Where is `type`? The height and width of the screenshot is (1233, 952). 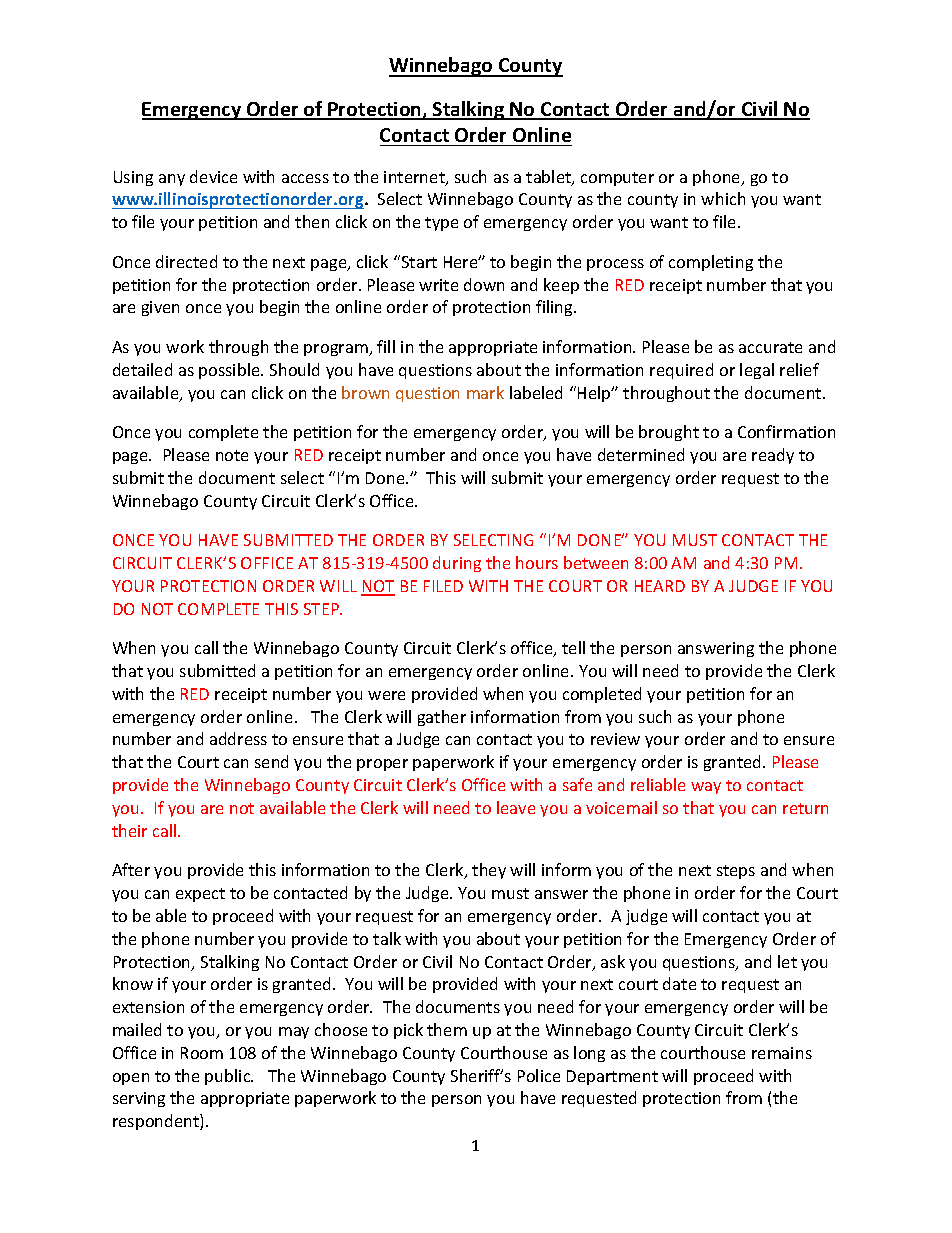 type is located at coordinates (441, 224).
